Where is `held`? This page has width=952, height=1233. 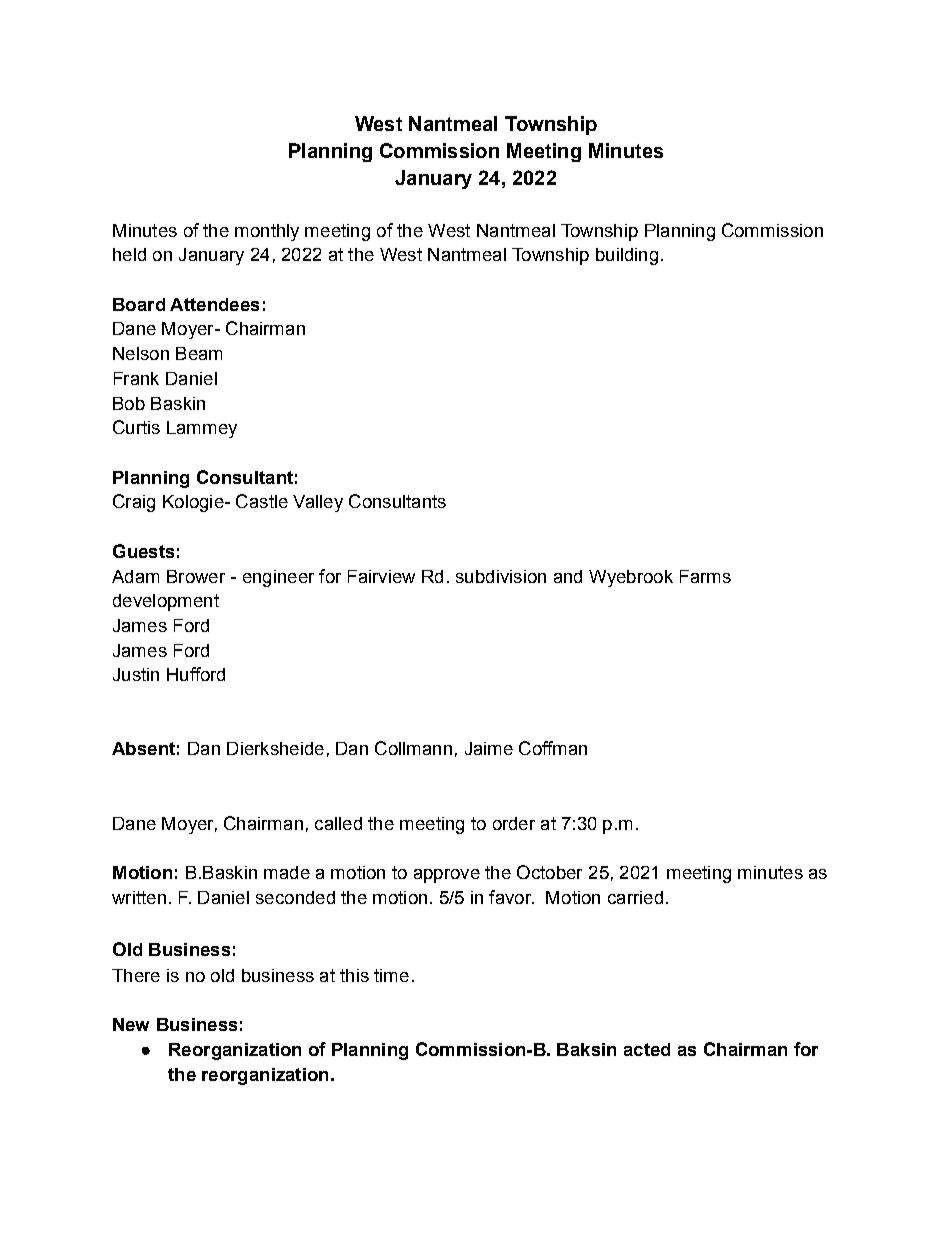
held is located at coordinates (129, 254).
